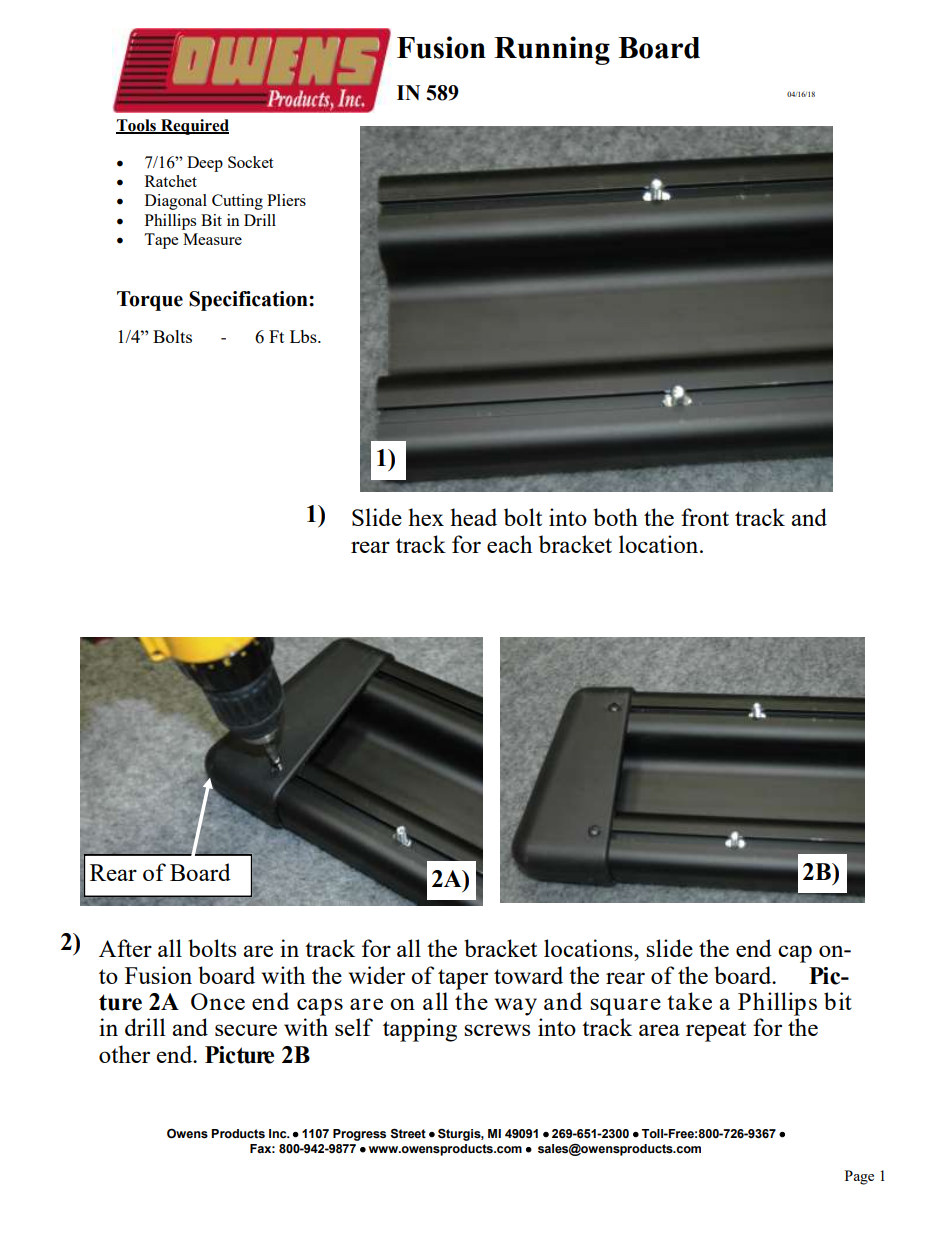 The height and width of the image is (1233, 952). I want to click on hex, so click(426, 517).
